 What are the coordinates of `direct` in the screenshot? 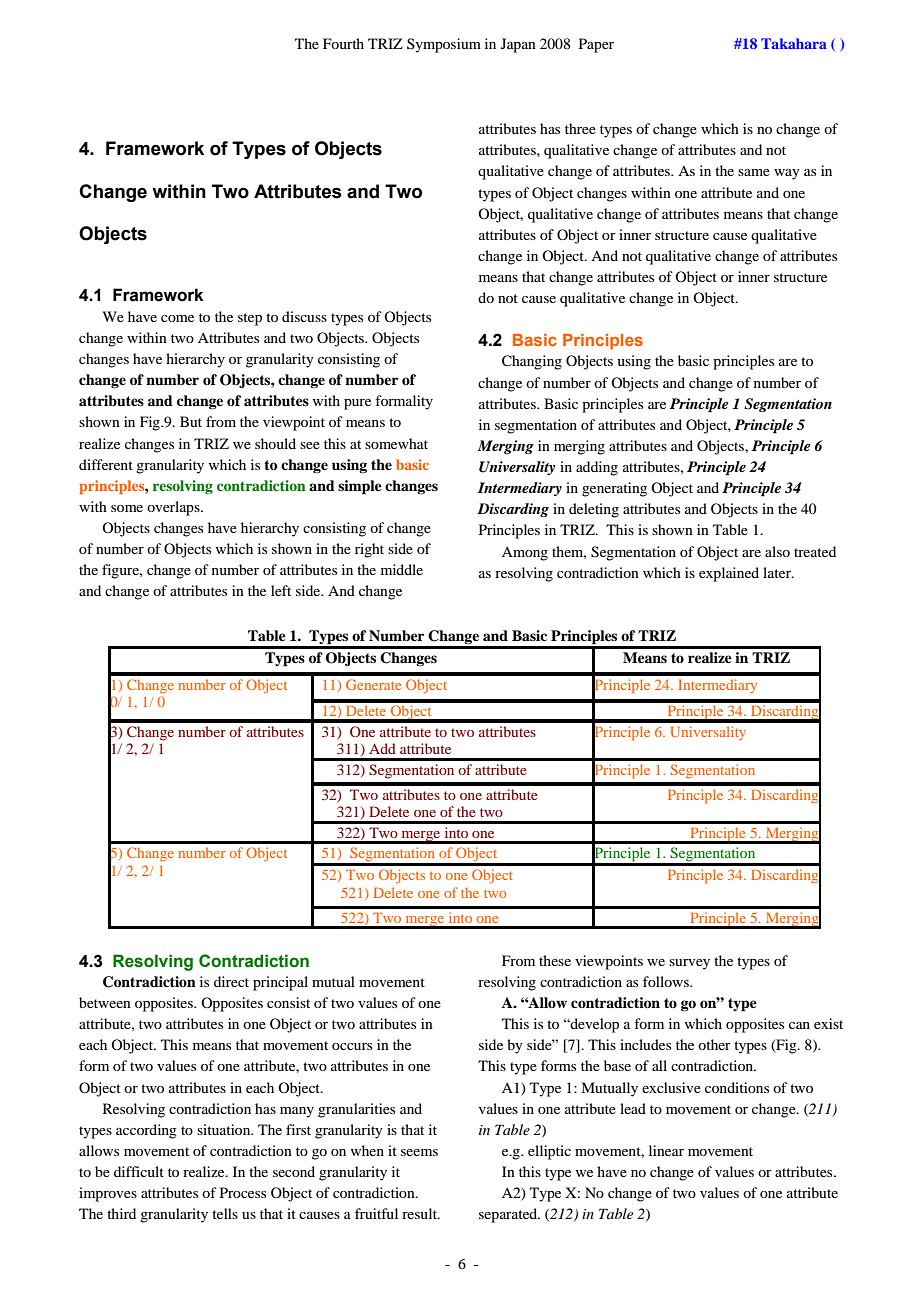 It's located at (231, 981).
